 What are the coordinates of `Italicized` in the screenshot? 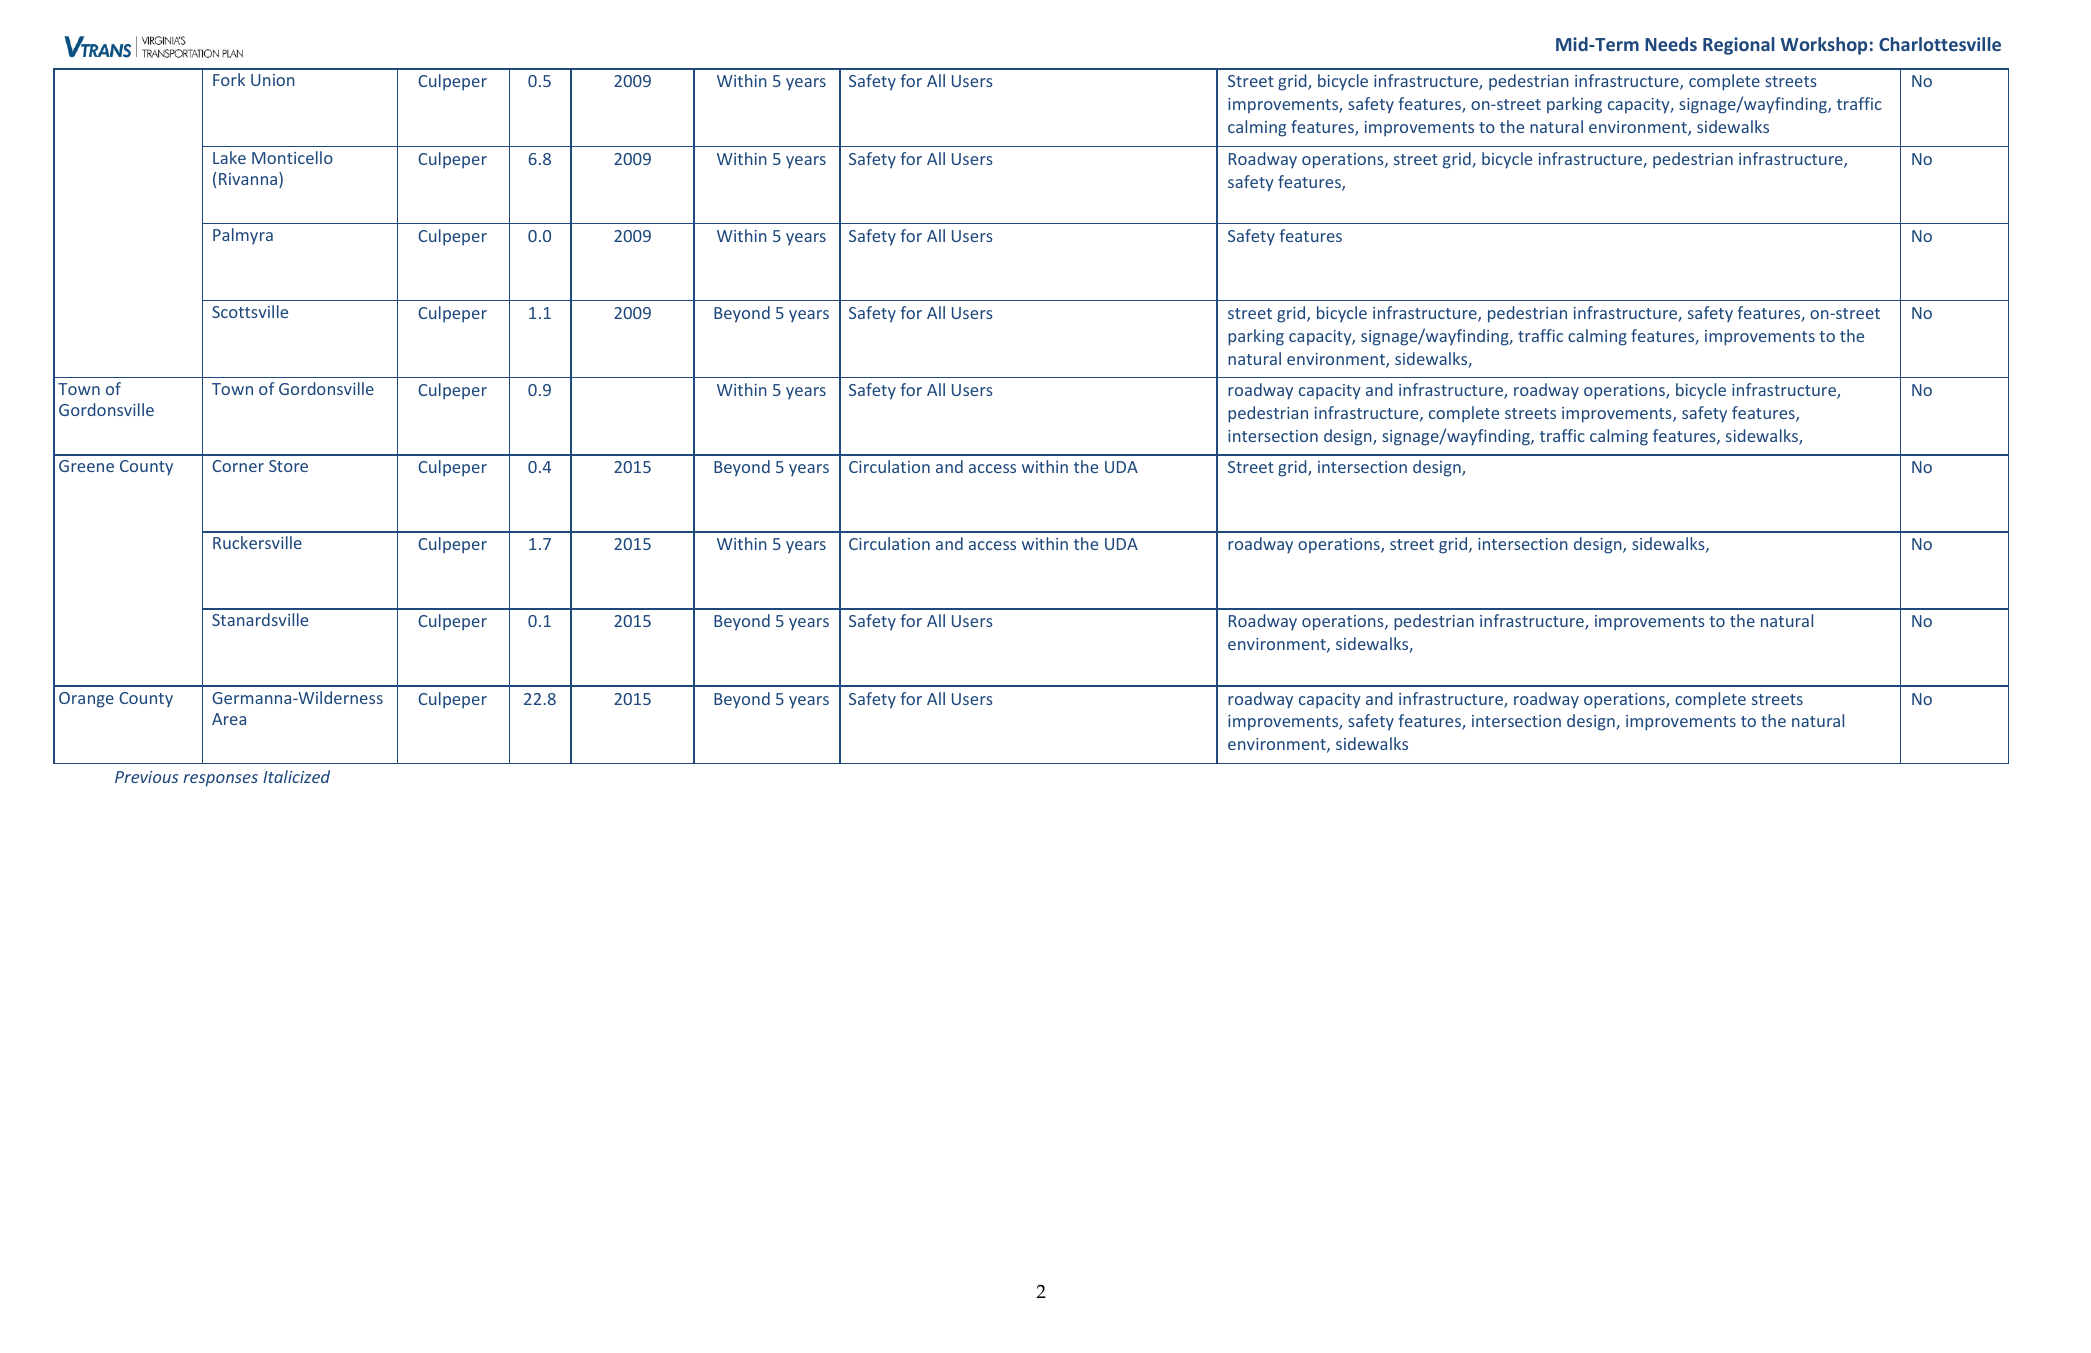 It's located at (296, 776).
